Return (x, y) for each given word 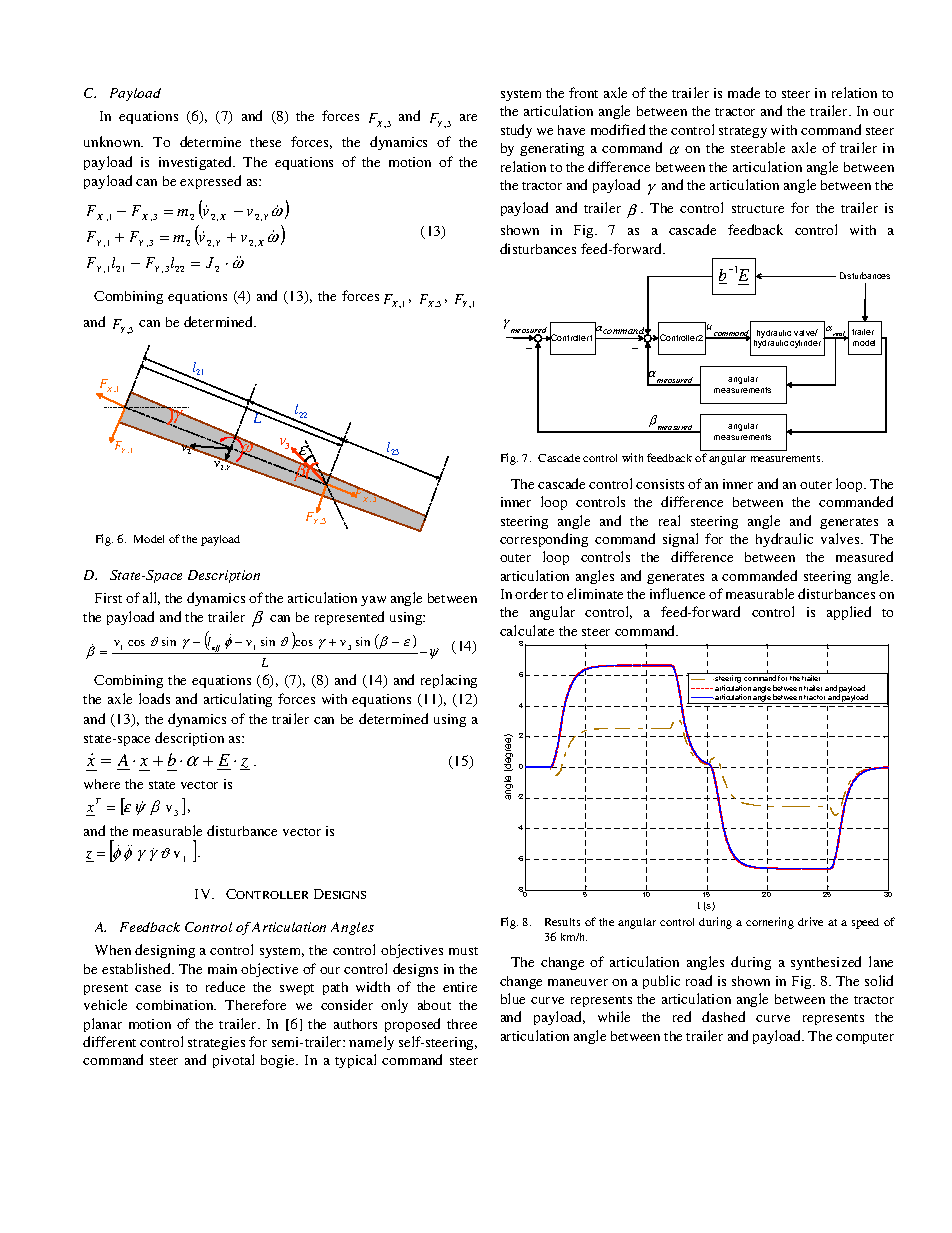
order (531, 593)
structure (758, 209)
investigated (197, 163)
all (151, 598)
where (102, 784)
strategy (743, 132)
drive (810, 921)
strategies (216, 1043)
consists (660, 484)
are (468, 117)
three (462, 1024)
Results (562, 922)
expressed (210, 182)
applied (849, 613)
